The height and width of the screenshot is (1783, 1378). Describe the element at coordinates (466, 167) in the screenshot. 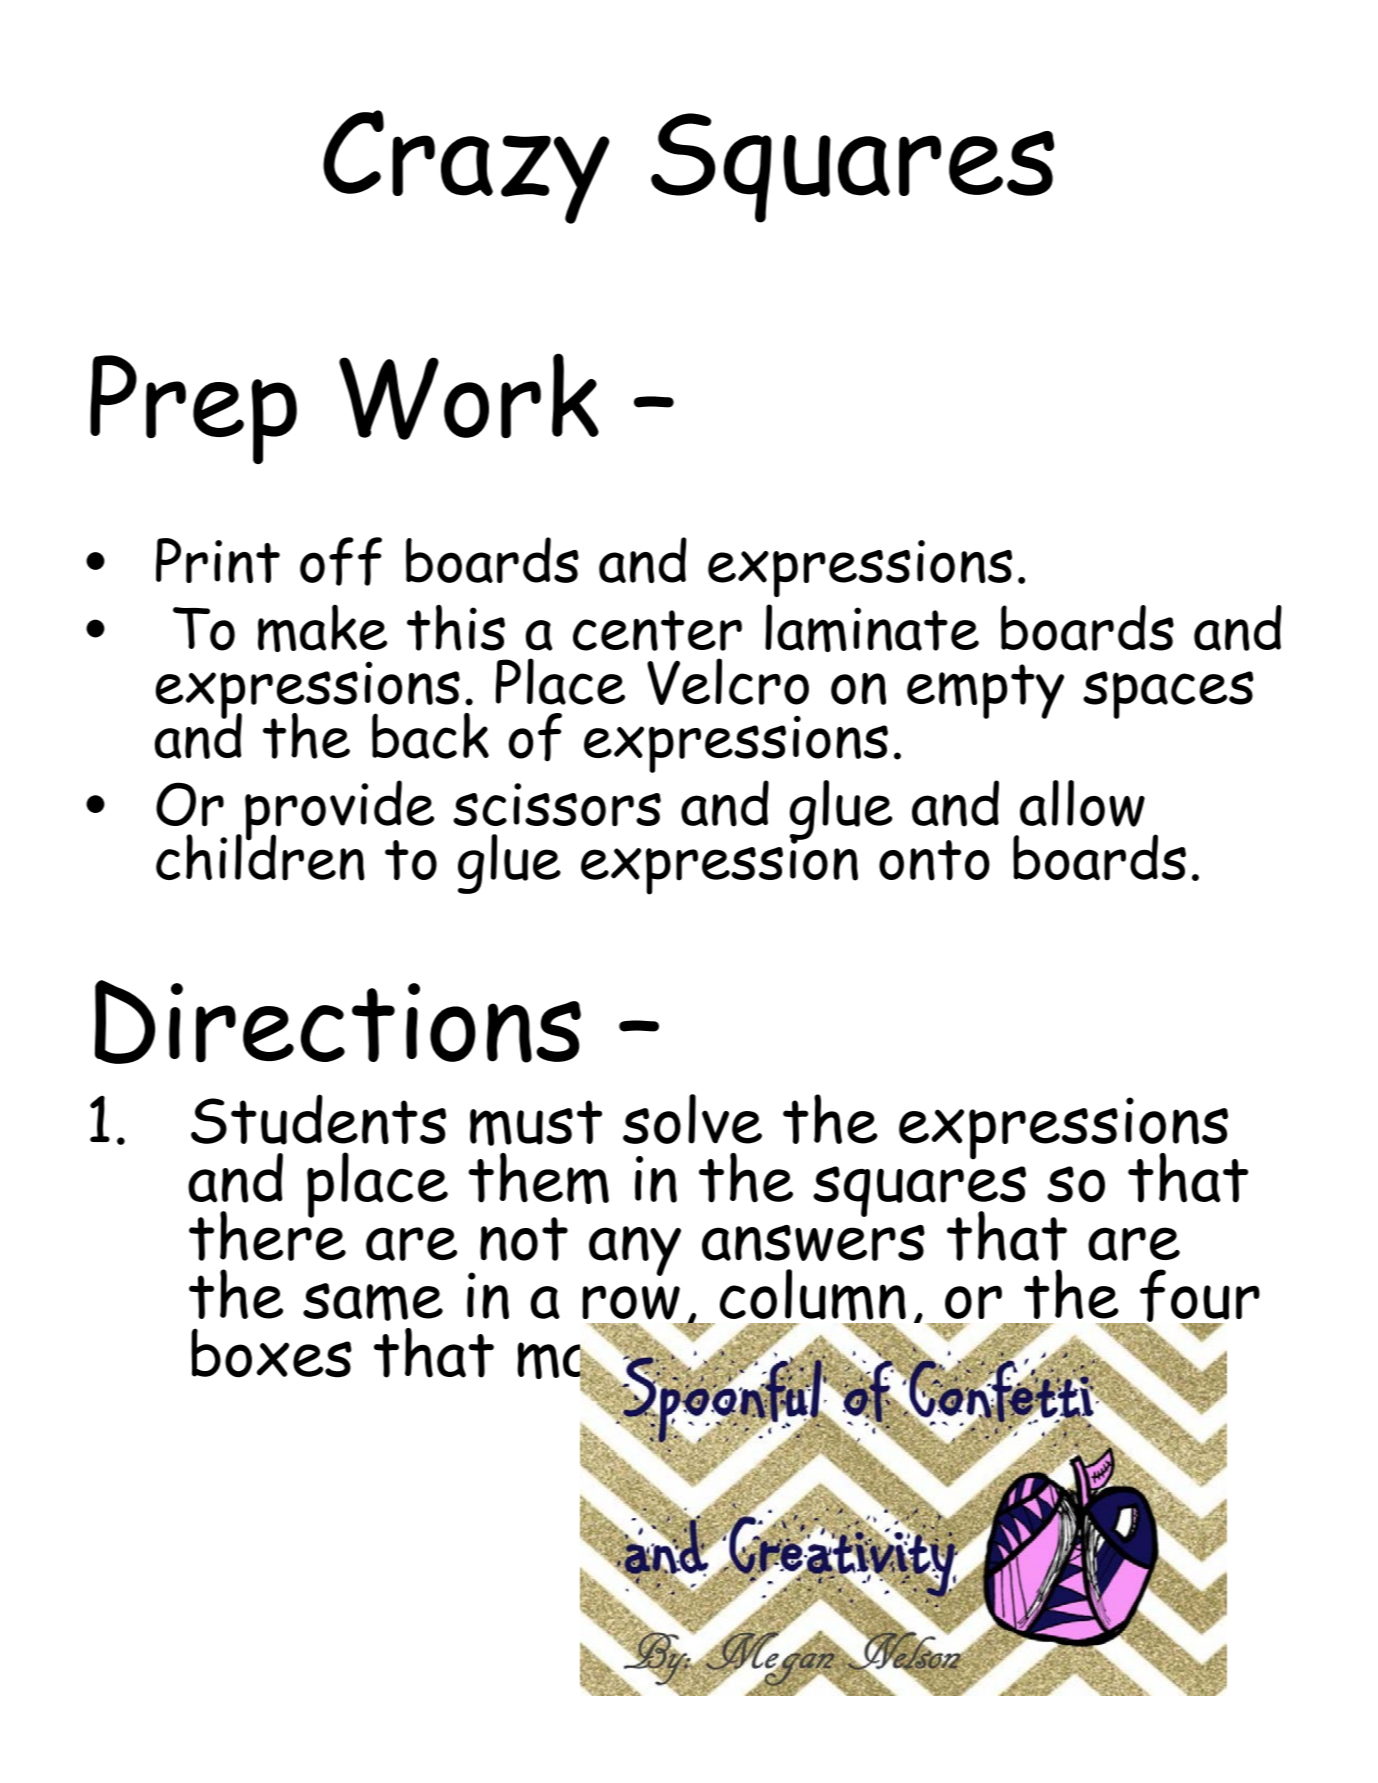

I see `Crazy` at that location.
